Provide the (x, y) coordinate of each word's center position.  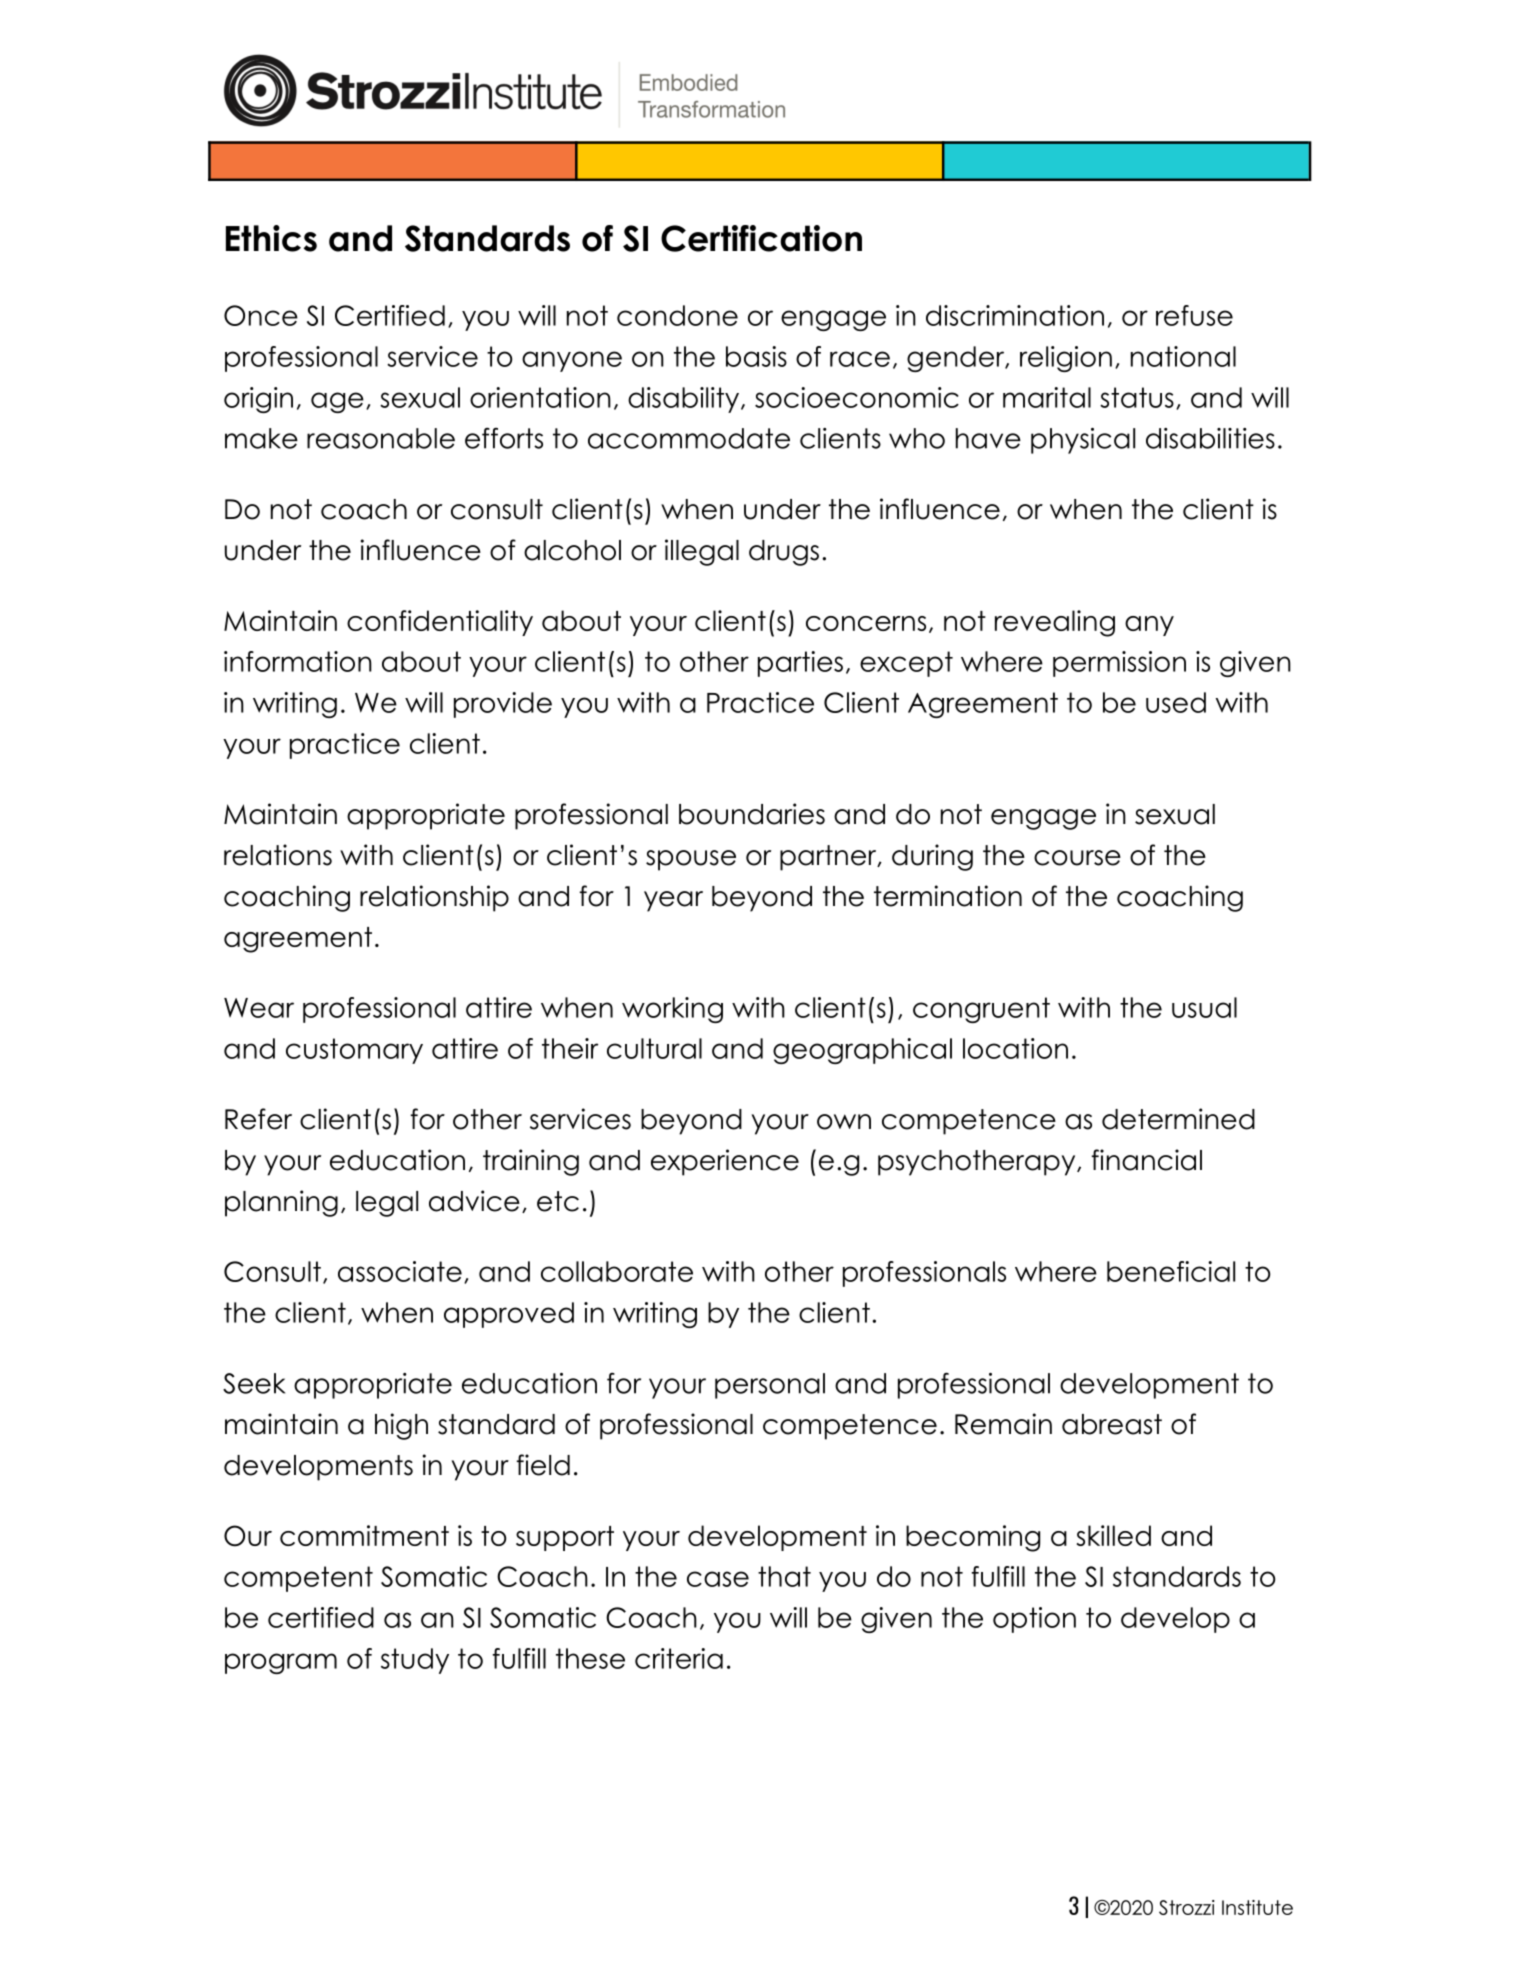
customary (354, 1051)
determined (1178, 1119)
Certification (761, 238)
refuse (1194, 315)
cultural (654, 1048)
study (415, 1661)
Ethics (271, 238)
